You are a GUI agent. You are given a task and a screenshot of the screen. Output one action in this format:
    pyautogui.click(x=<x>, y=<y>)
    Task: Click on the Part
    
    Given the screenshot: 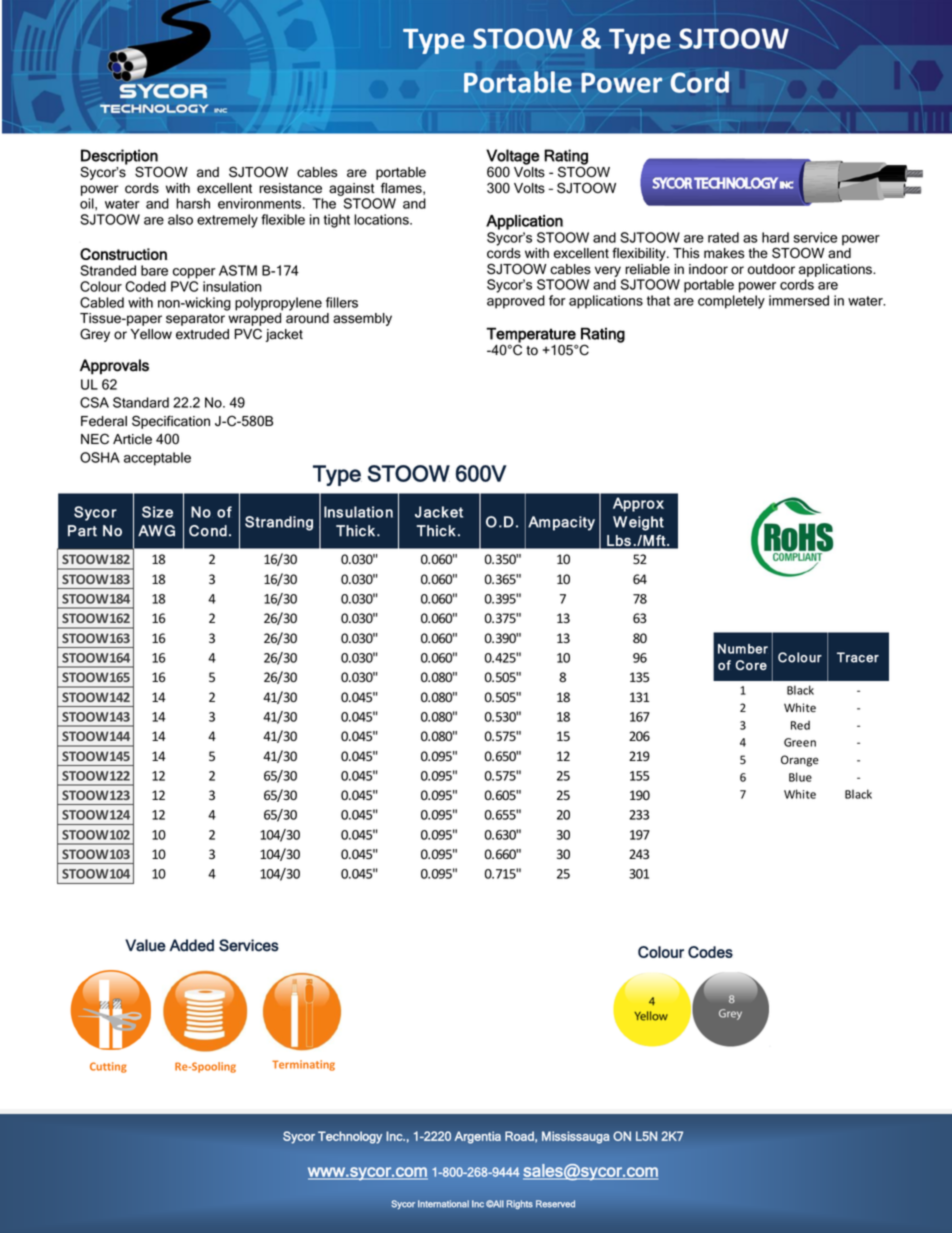 What is the action you would take?
    pyautogui.click(x=82, y=531)
